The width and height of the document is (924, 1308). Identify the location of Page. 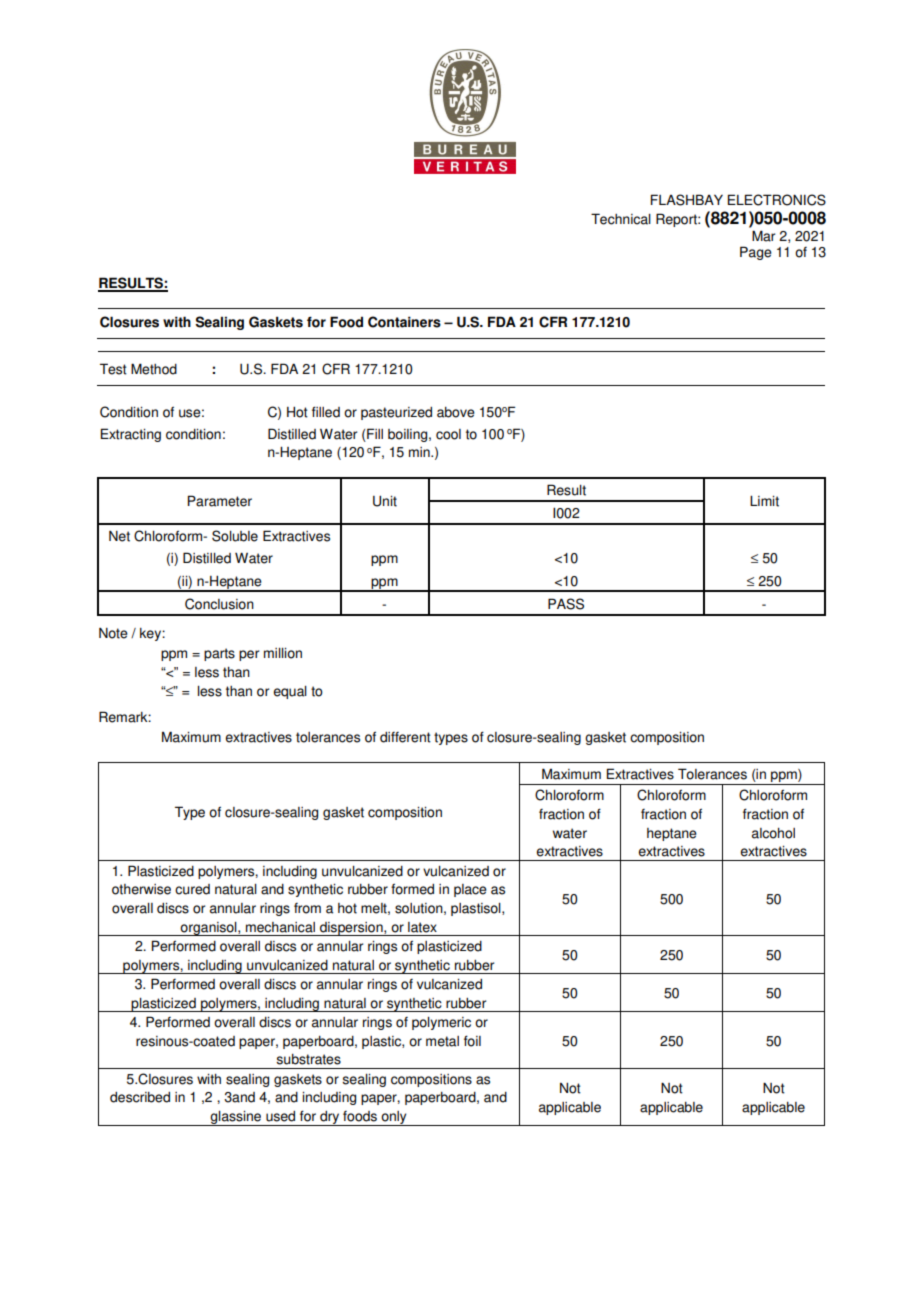
(756, 253).
